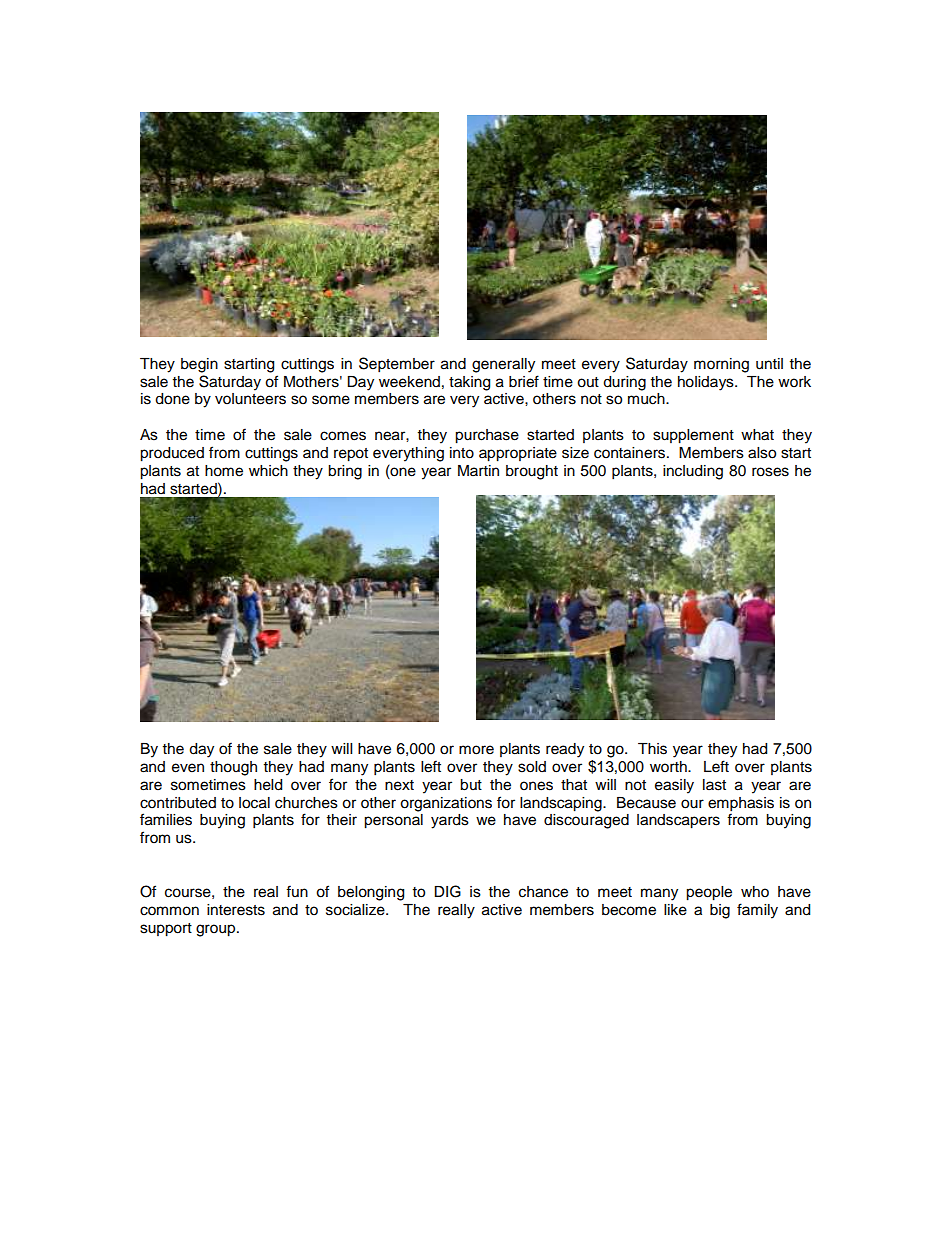  I want to click on volunteers, so click(250, 399).
